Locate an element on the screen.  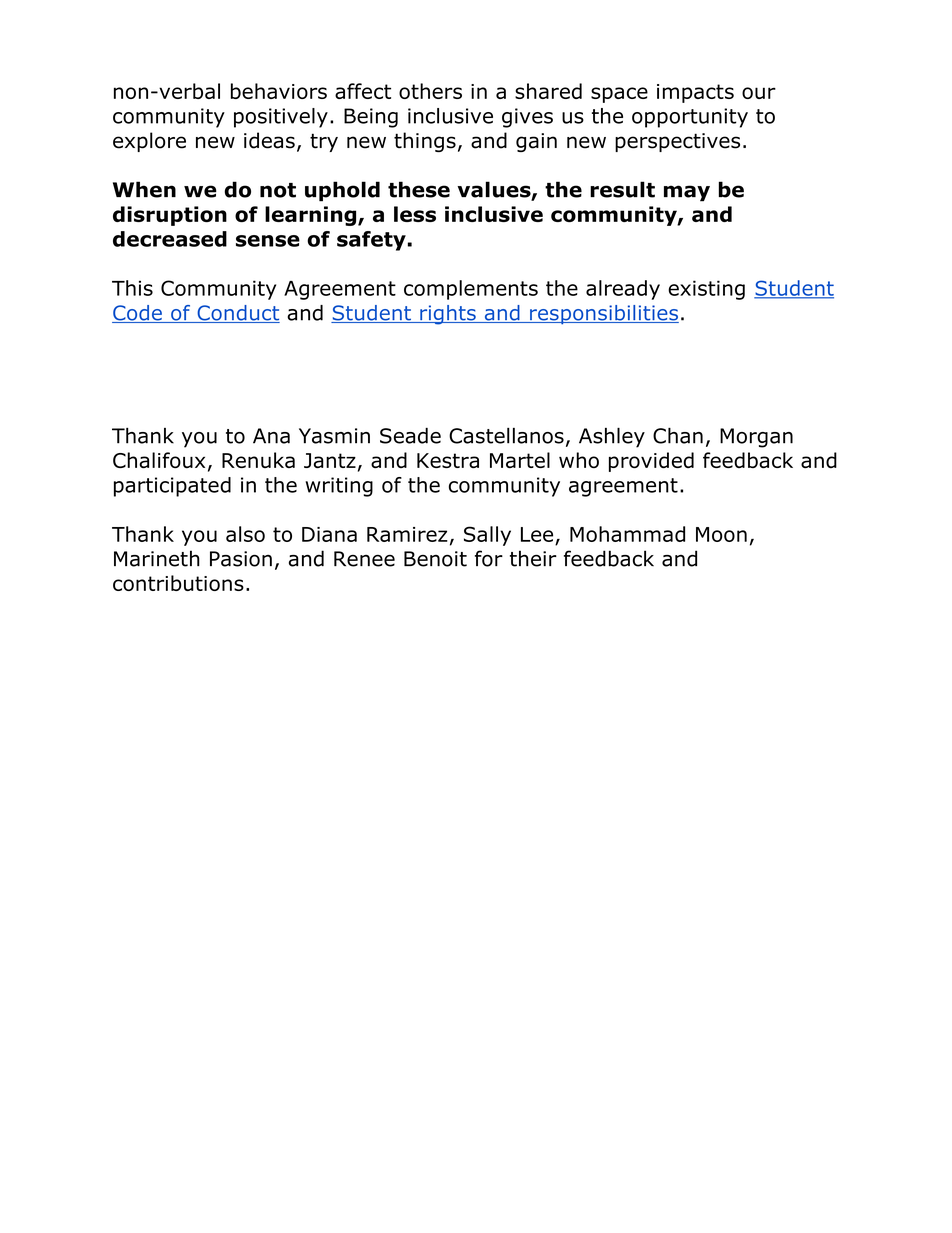
Moon is located at coordinates (721, 534).
